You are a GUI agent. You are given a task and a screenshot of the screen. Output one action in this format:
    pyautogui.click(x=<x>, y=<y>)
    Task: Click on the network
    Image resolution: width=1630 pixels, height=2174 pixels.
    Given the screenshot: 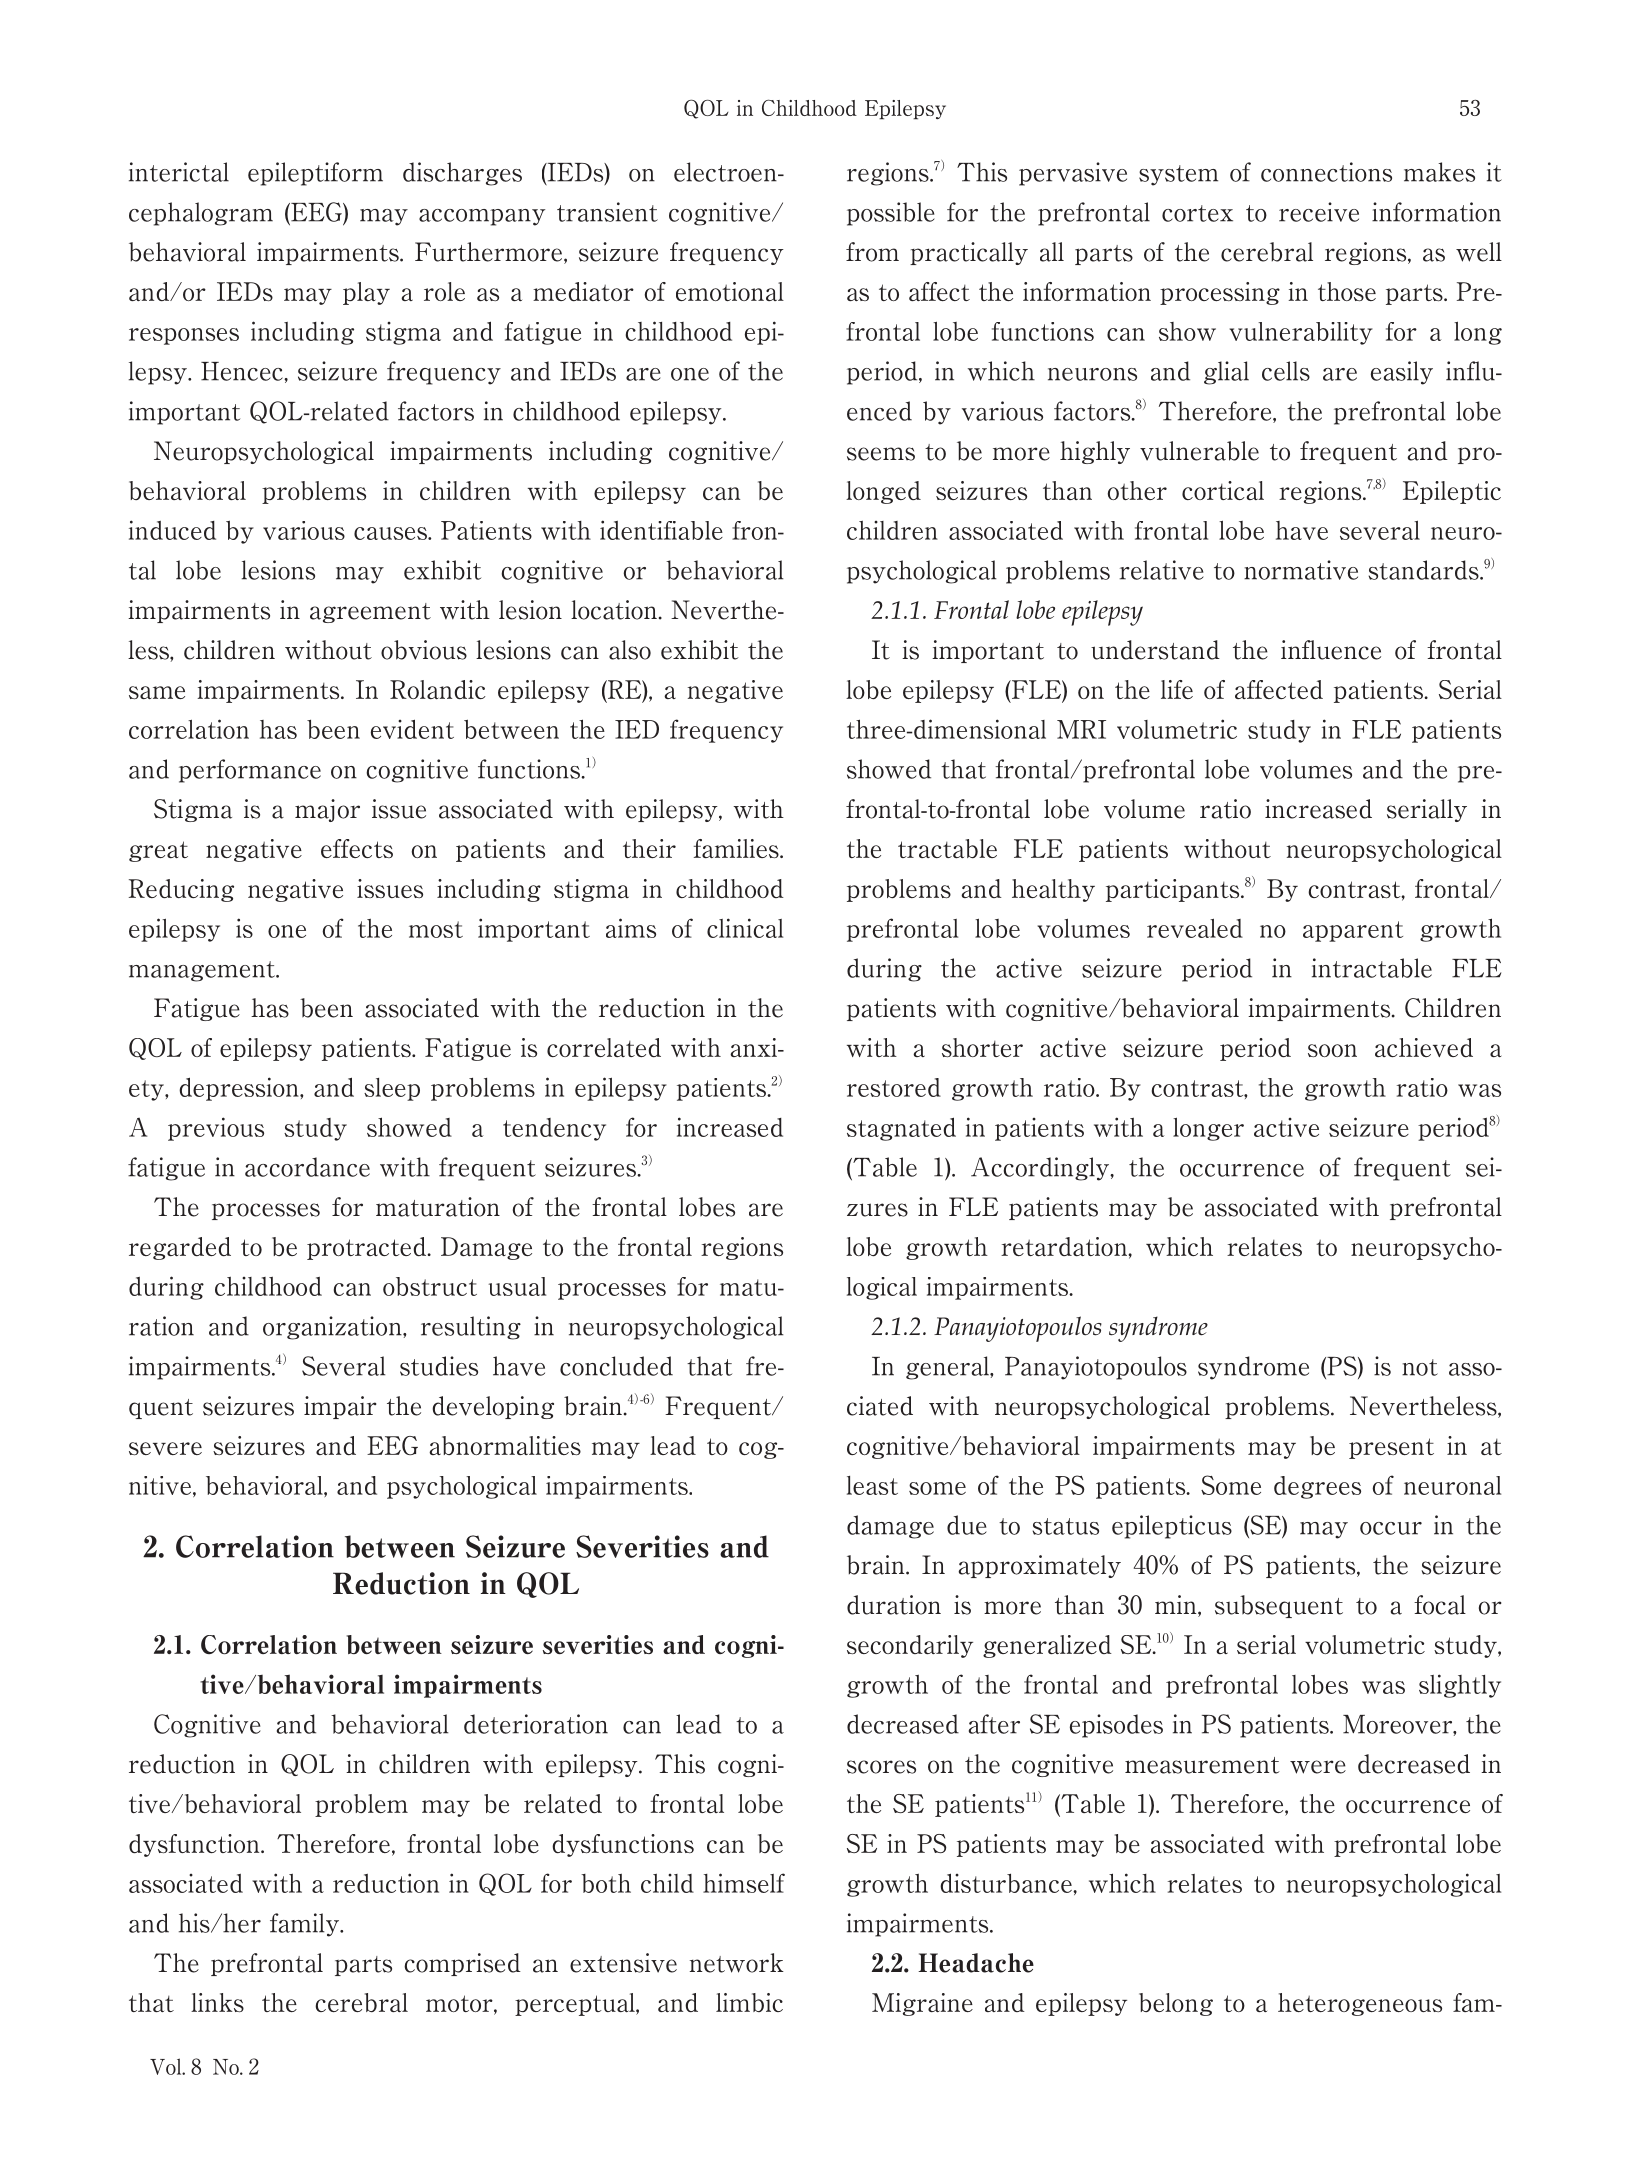 What is the action you would take?
    pyautogui.click(x=737, y=1963)
